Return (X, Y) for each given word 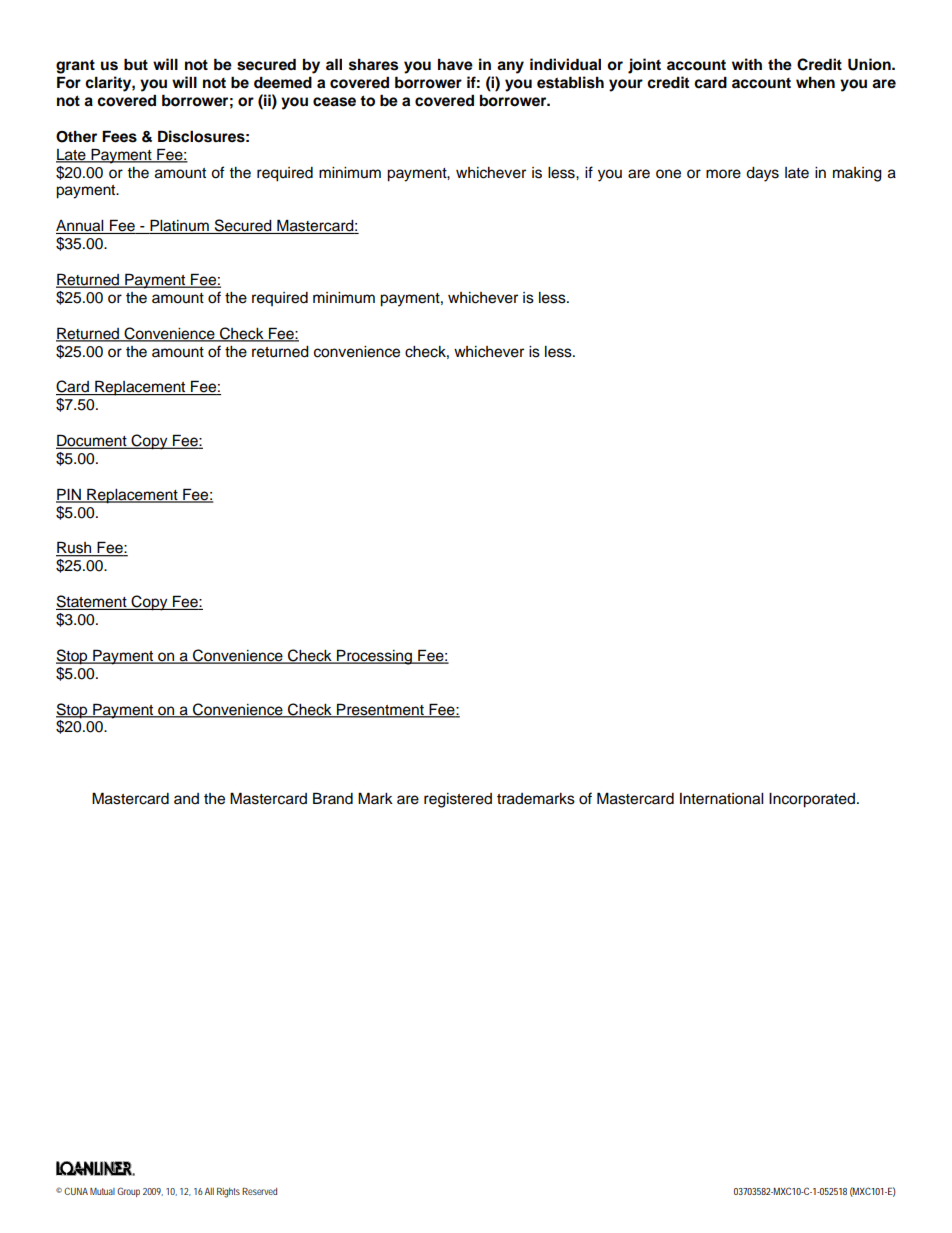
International (721, 799)
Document (92, 441)
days (762, 174)
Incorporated (812, 800)
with (747, 64)
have (455, 65)
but (136, 64)
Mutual (102, 1191)
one (668, 174)
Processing (374, 657)
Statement (92, 602)
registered (458, 800)
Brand (333, 798)
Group (128, 1192)
